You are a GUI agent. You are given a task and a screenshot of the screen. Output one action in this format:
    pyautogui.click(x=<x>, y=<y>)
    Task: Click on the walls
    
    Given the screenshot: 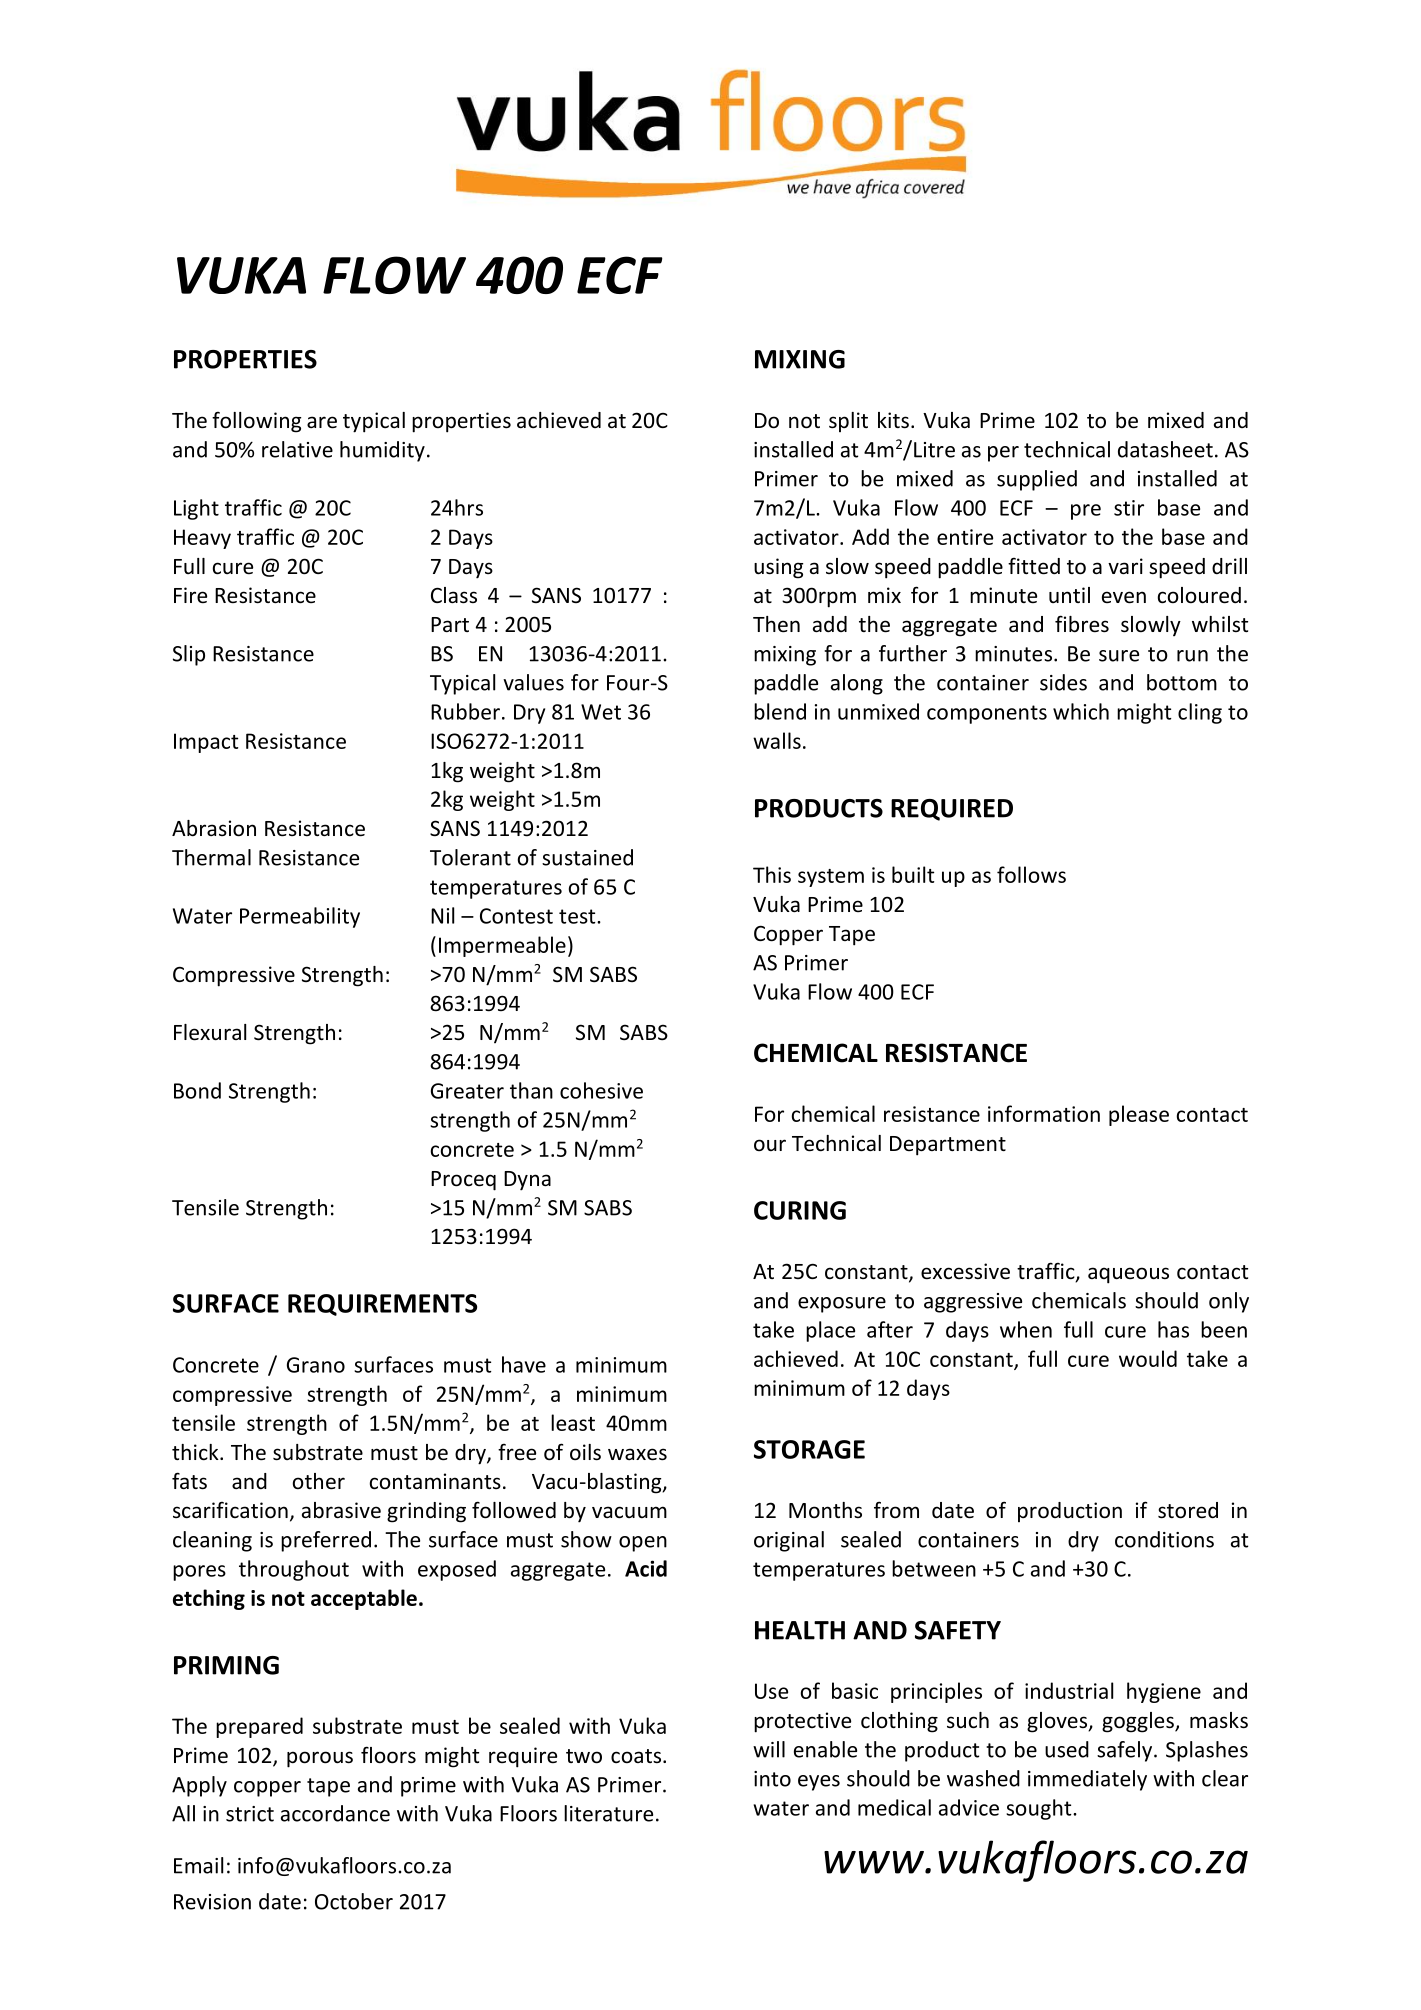 What is the action you would take?
    pyautogui.click(x=777, y=740)
